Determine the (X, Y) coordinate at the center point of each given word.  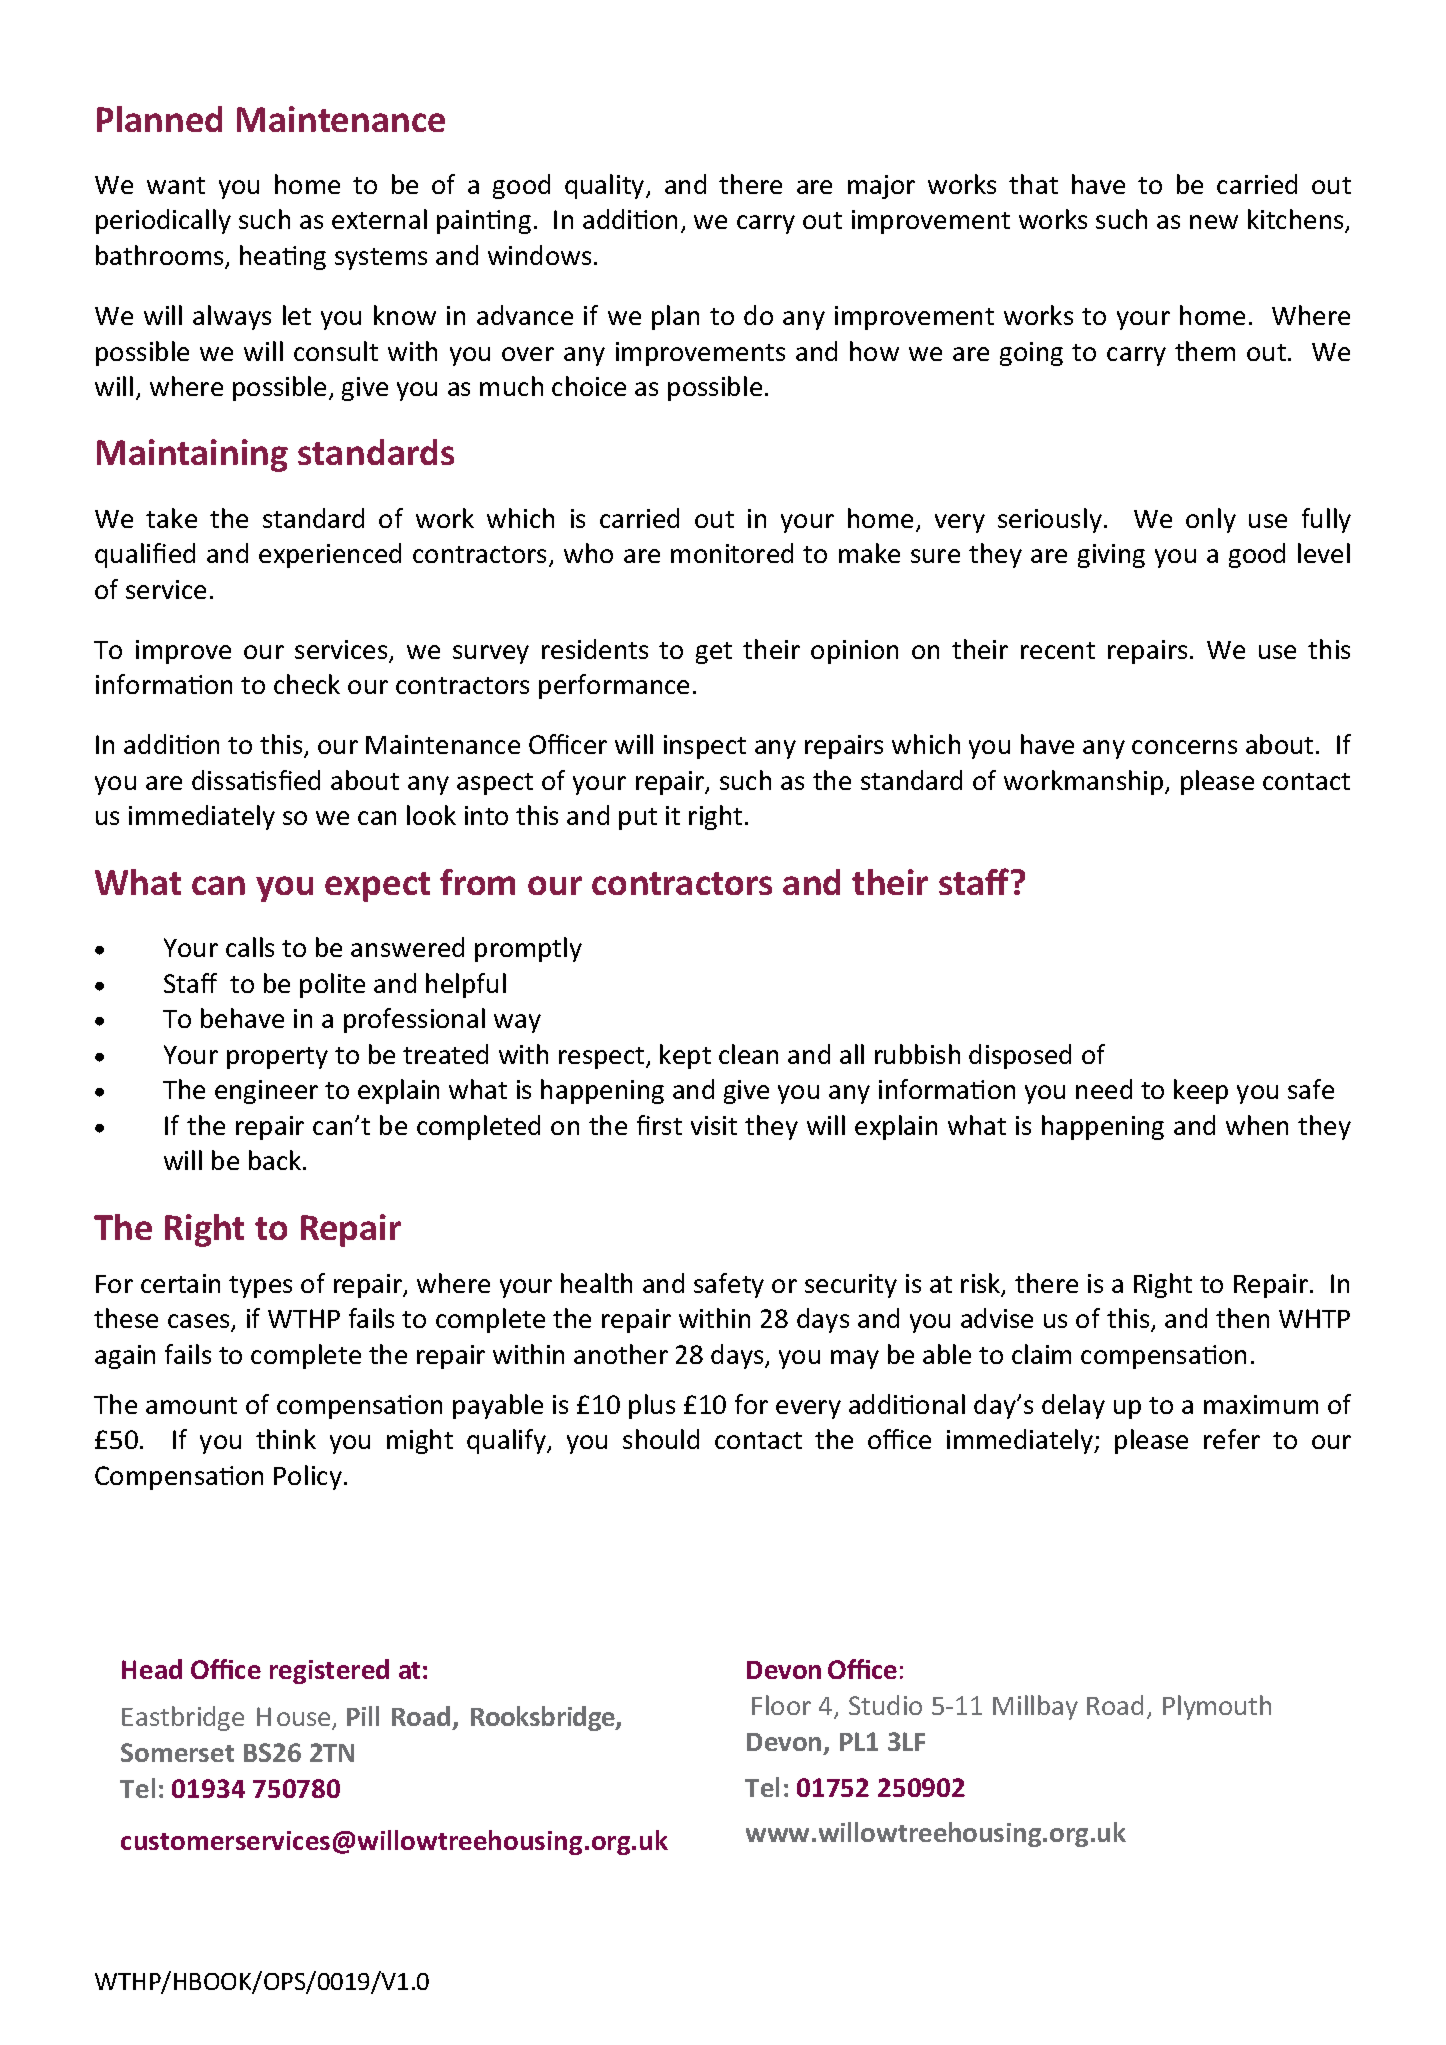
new (1214, 222)
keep (1201, 1091)
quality (606, 186)
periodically (163, 221)
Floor (781, 1705)
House (295, 1718)
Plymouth (1217, 1707)
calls (250, 947)
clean (748, 1054)
